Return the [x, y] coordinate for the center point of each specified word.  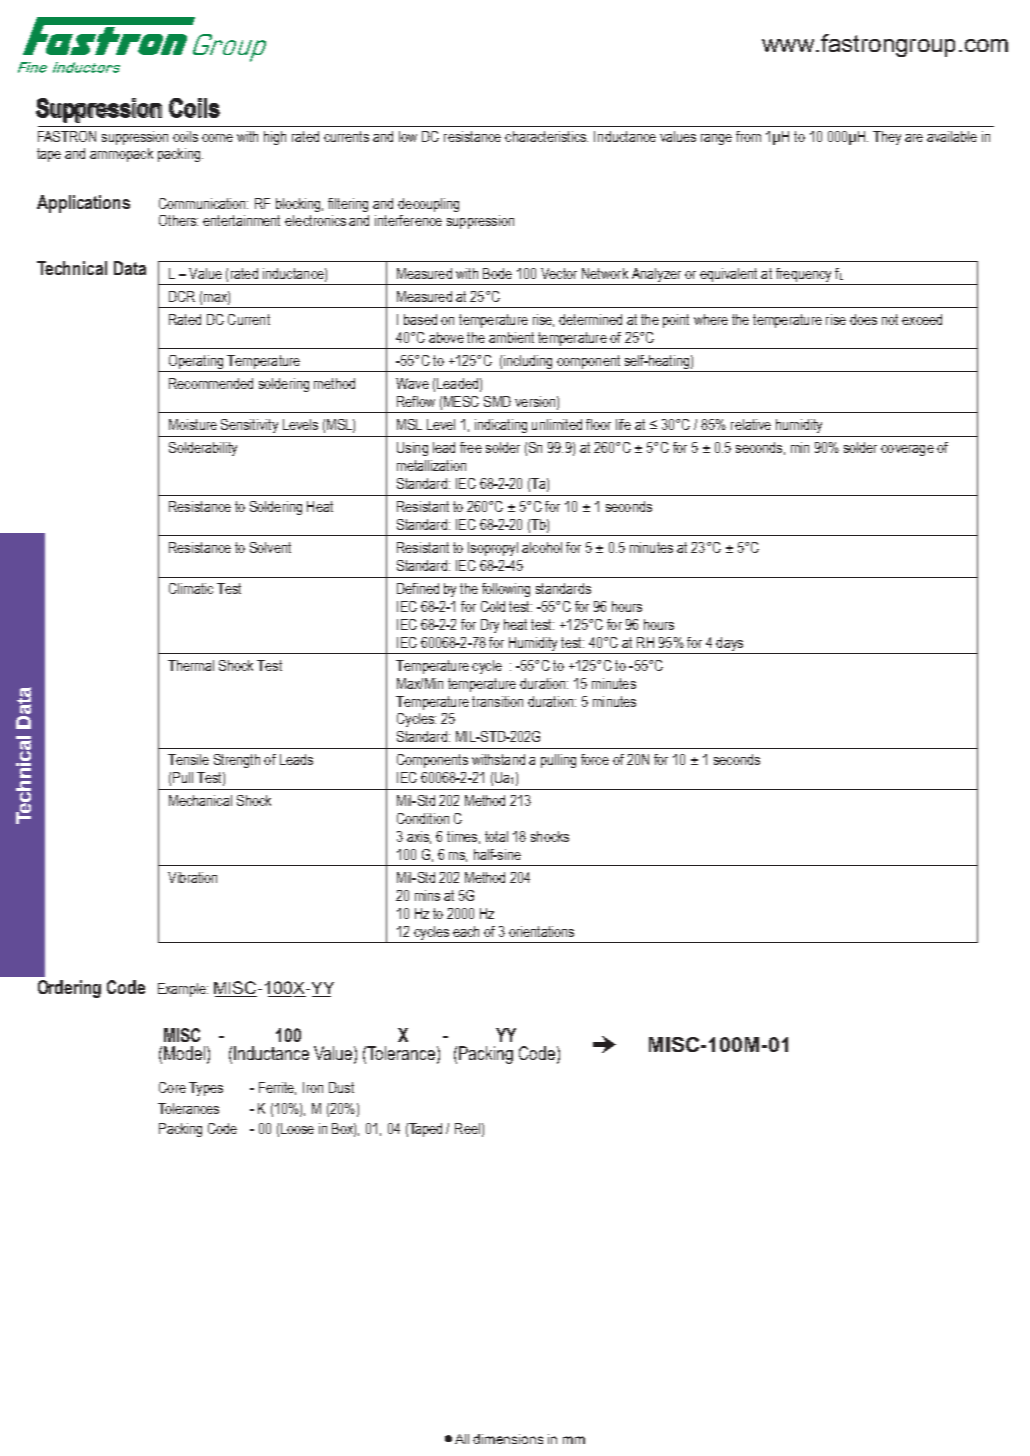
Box [344, 1130]
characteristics [546, 136]
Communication [203, 203]
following [506, 590]
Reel [467, 1128]
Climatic [191, 588]
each [466, 931]
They [887, 138]
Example [183, 990]
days [730, 645]
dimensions [508, 1439]
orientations [541, 931]
